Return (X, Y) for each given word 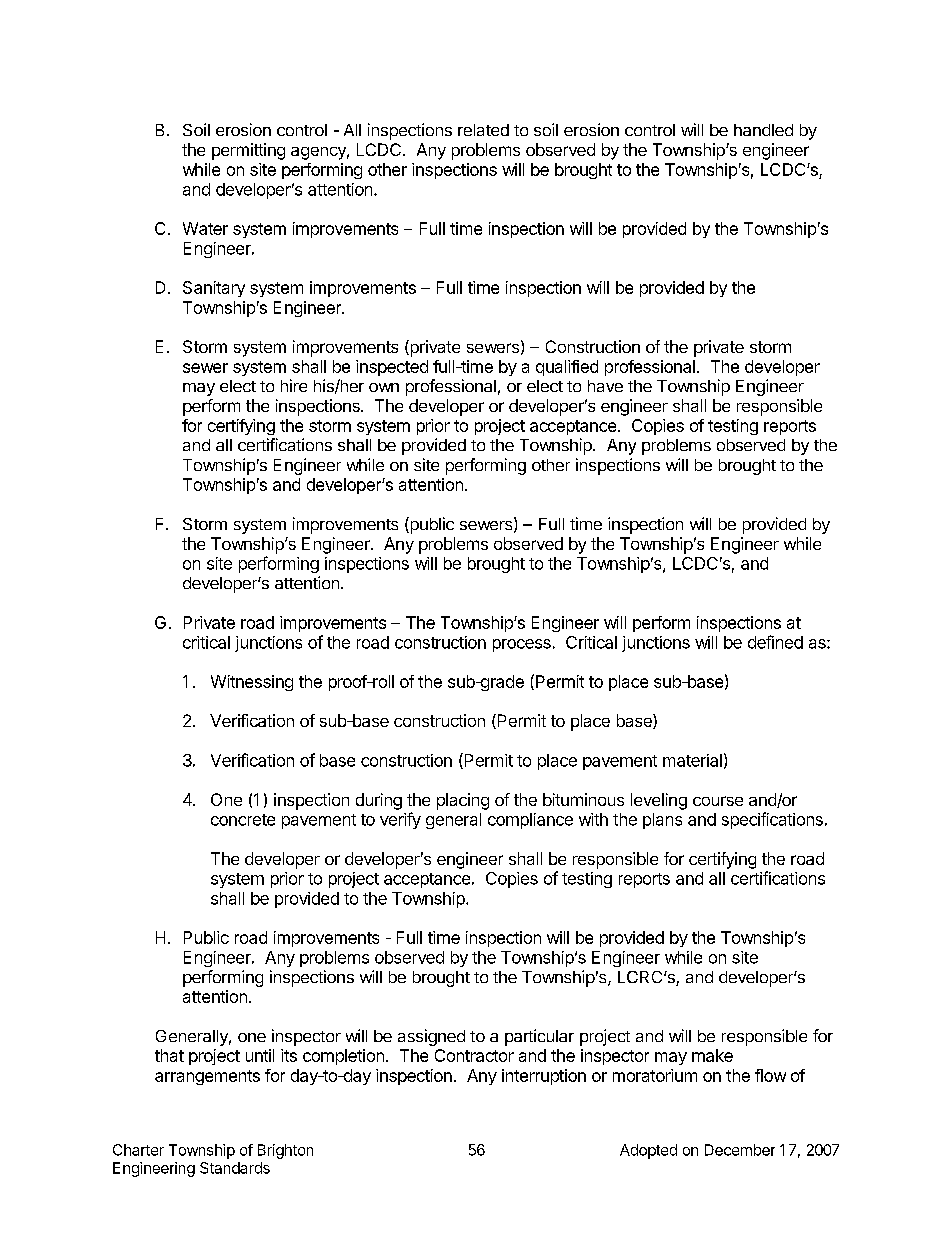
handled (763, 130)
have (605, 386)
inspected (392, 368)
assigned (431, 1037)
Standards (235, 1168)
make (712, 1055)
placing (463, 801)
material (692, 760)
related (483, 130)
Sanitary (214, 289)
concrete (243, 820)
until (260, 1055)
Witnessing (252, 683)
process (522, 645)
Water (205, 228)
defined (775, 642)
